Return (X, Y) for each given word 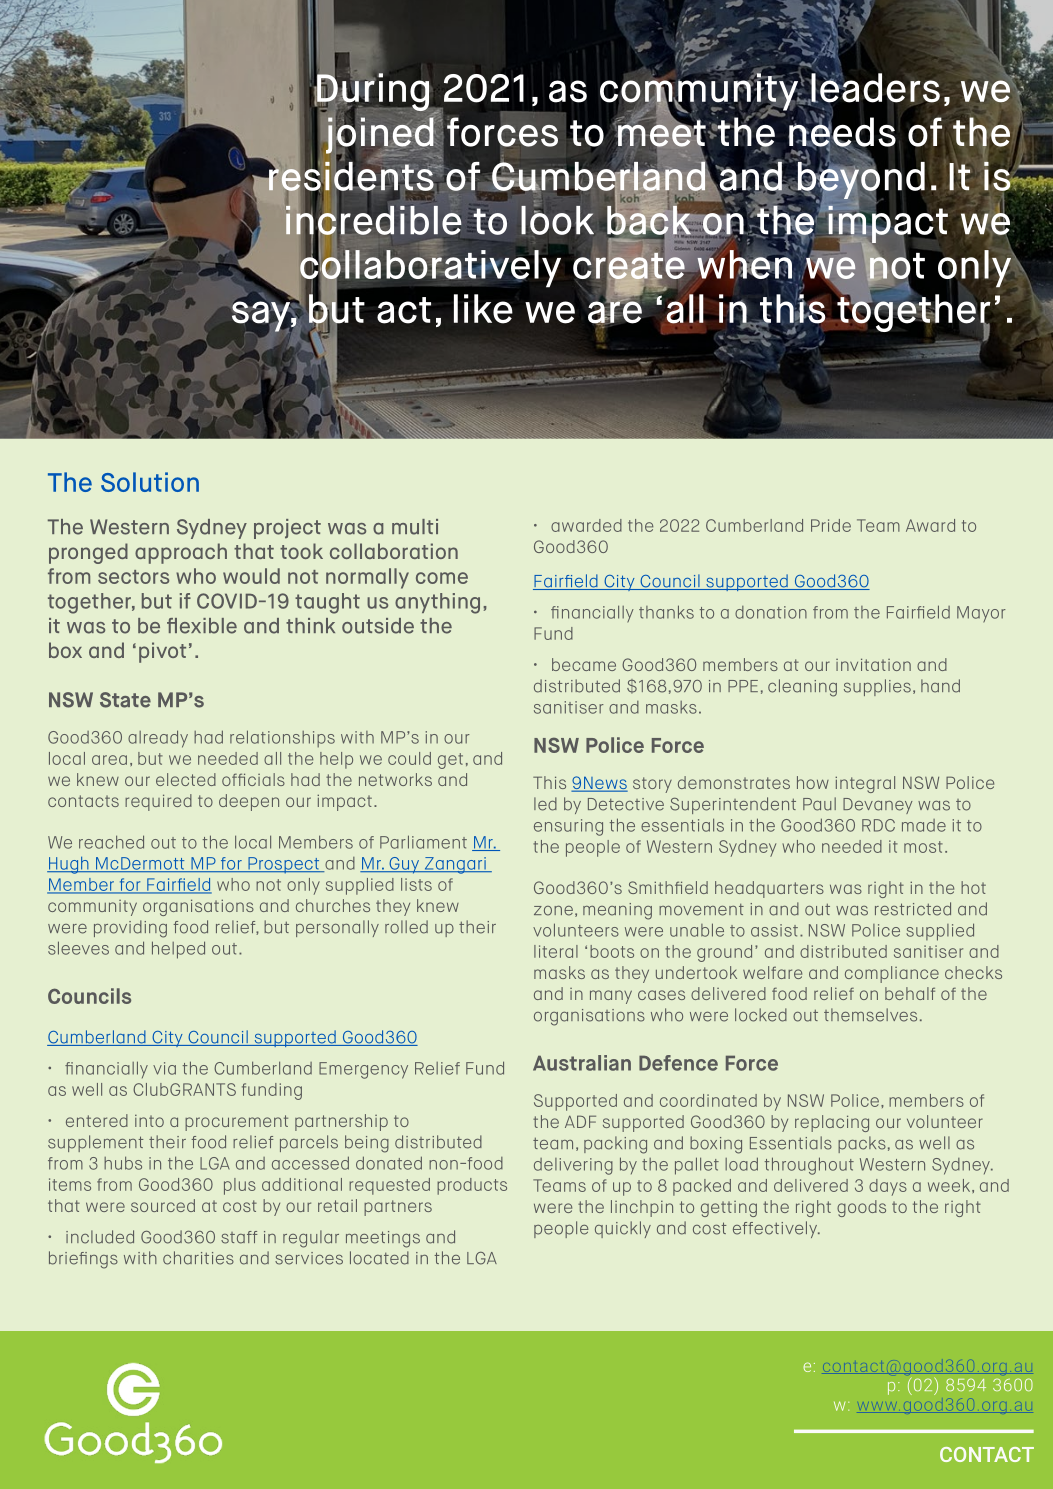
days (888, 1187)
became (584, 664)
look (557, 219)
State (125, 700)
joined (380, 135)
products (472, 1186)
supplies (877, 687)
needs (842, 132)
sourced (163, 1205)
